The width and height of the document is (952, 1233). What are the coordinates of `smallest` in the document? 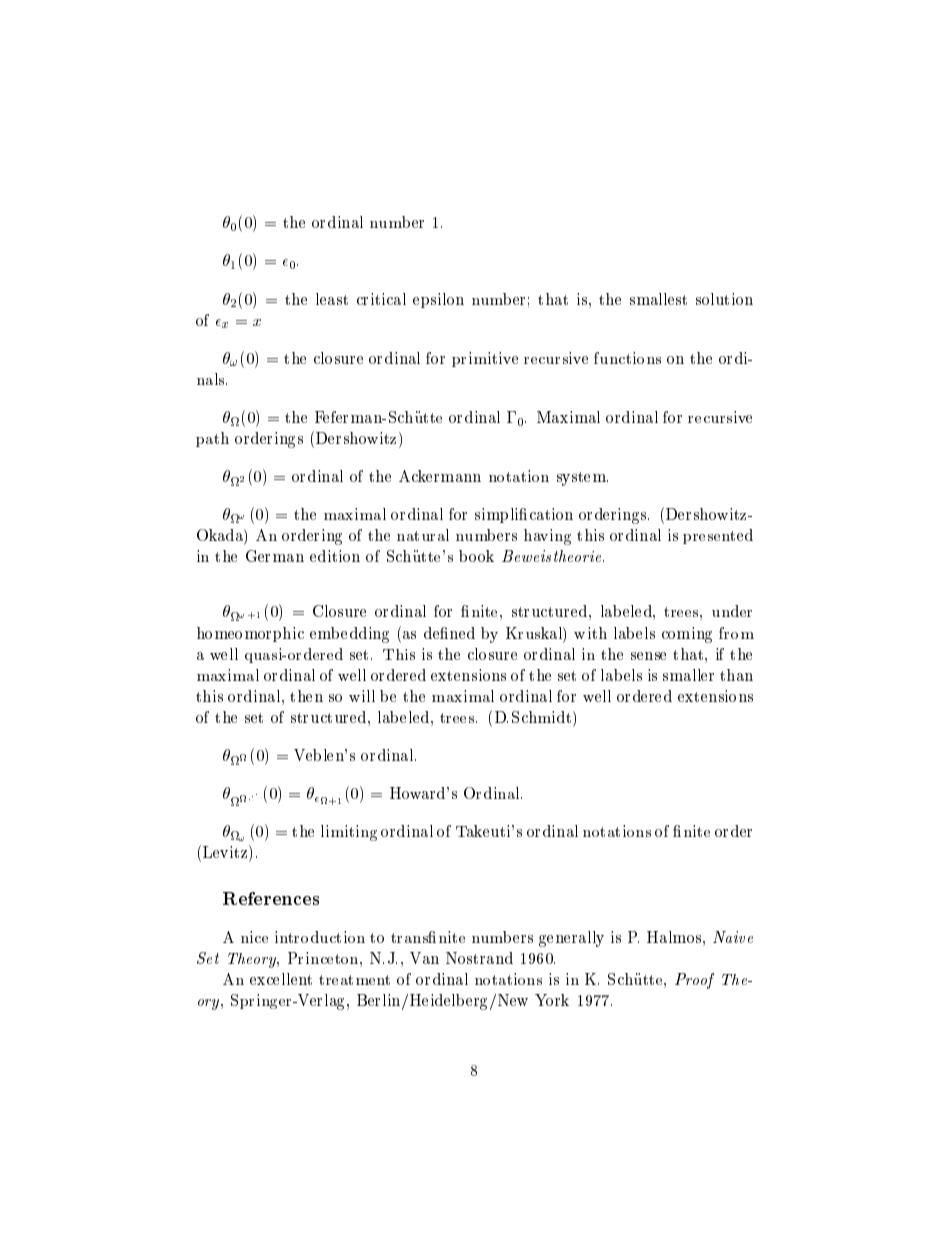 It's located at (658, 299).
